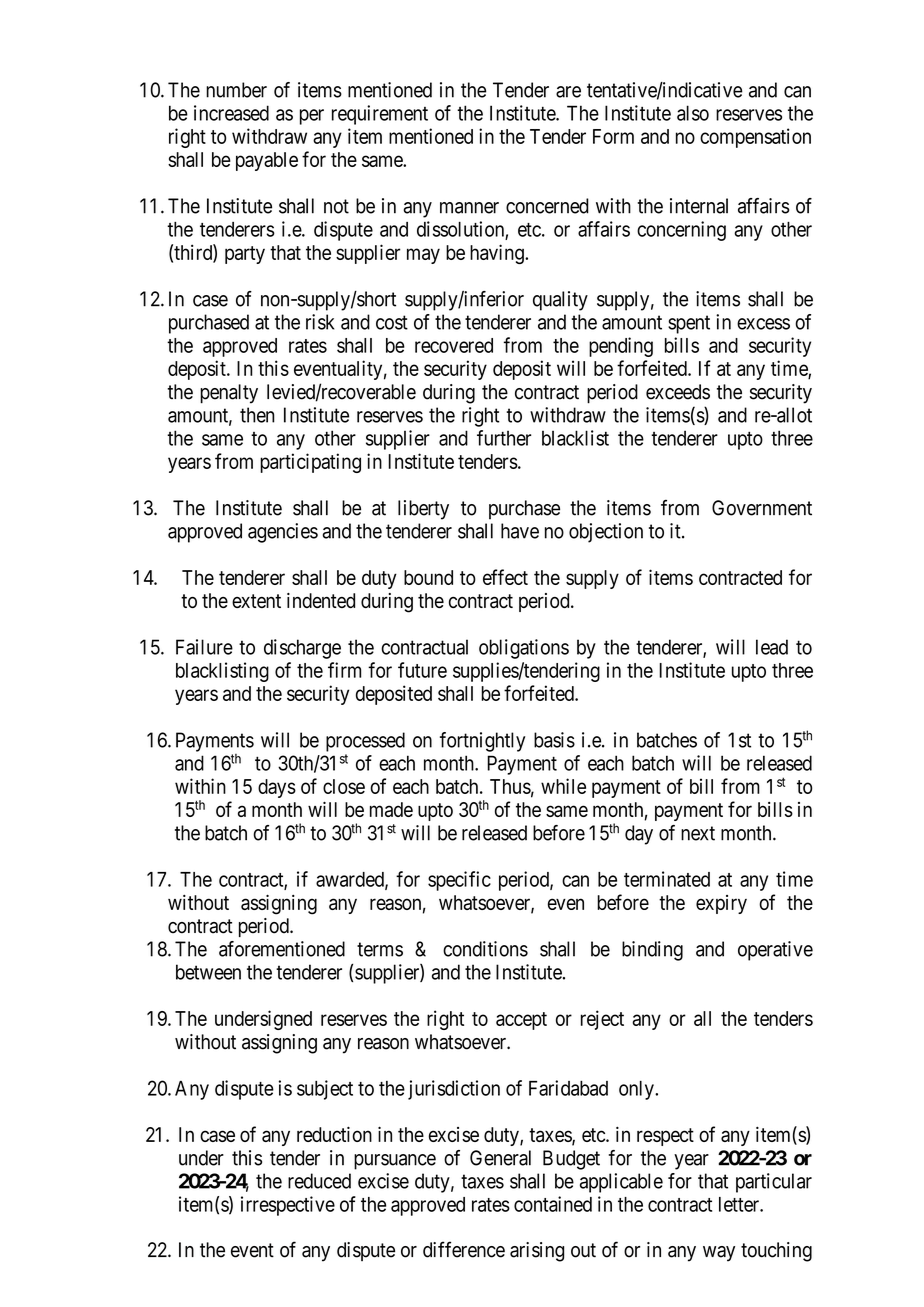 The width and height of the screenshot is (924, 1307). I want to click on agencies, so click(283, 533).
